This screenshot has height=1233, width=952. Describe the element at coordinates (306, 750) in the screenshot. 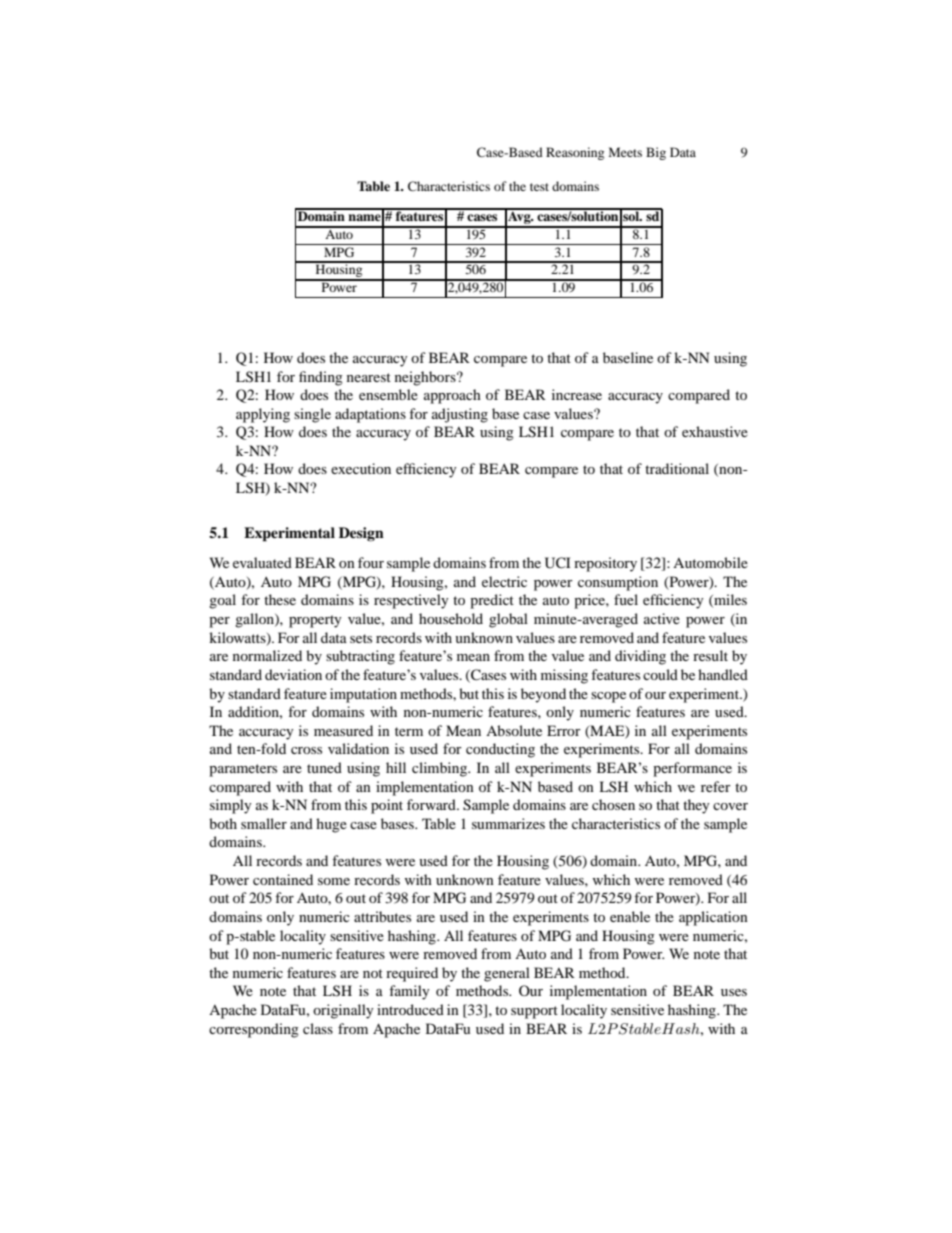

I see `cross` at that location.
